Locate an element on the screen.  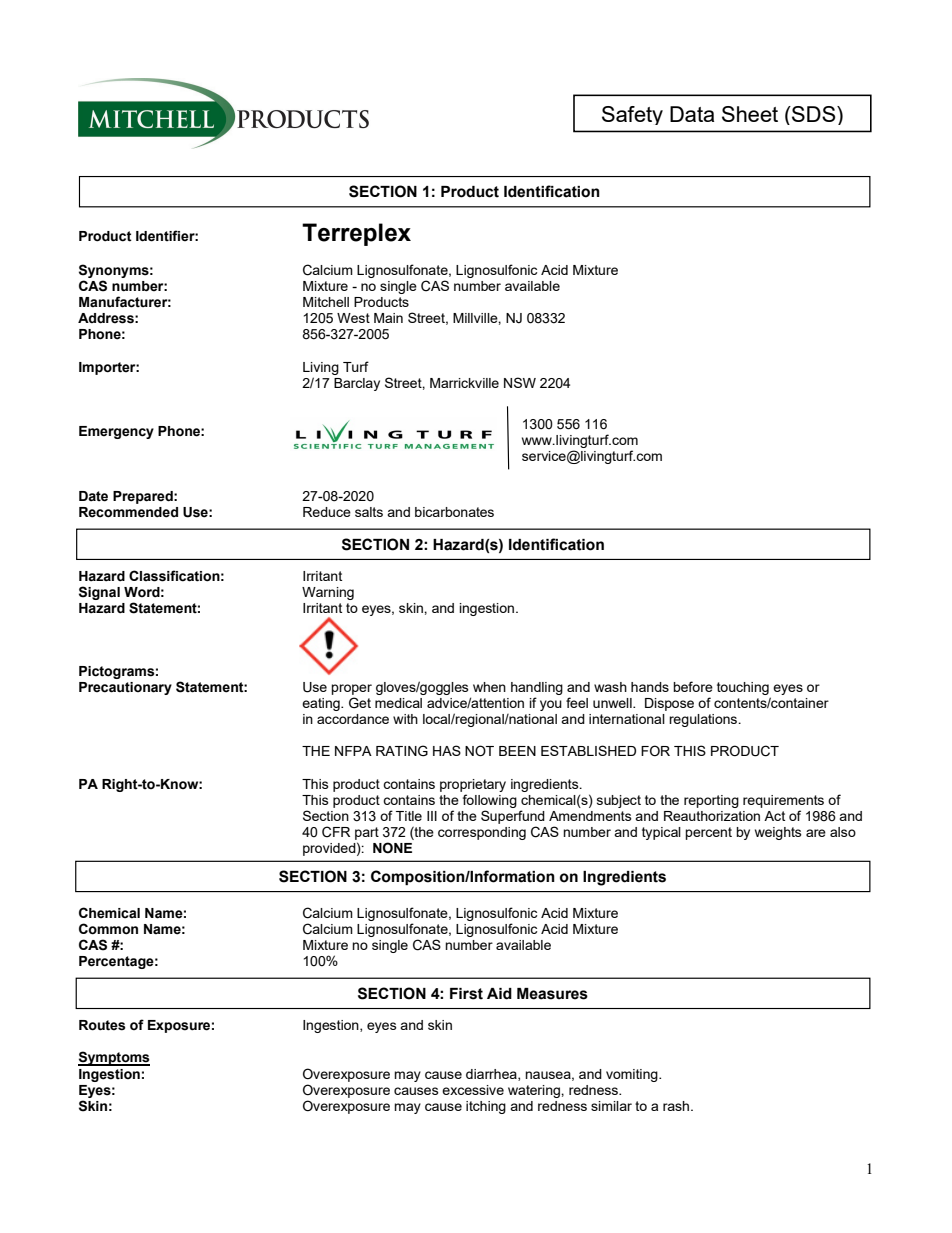
Sheet is located at coordinates (750, 114).
